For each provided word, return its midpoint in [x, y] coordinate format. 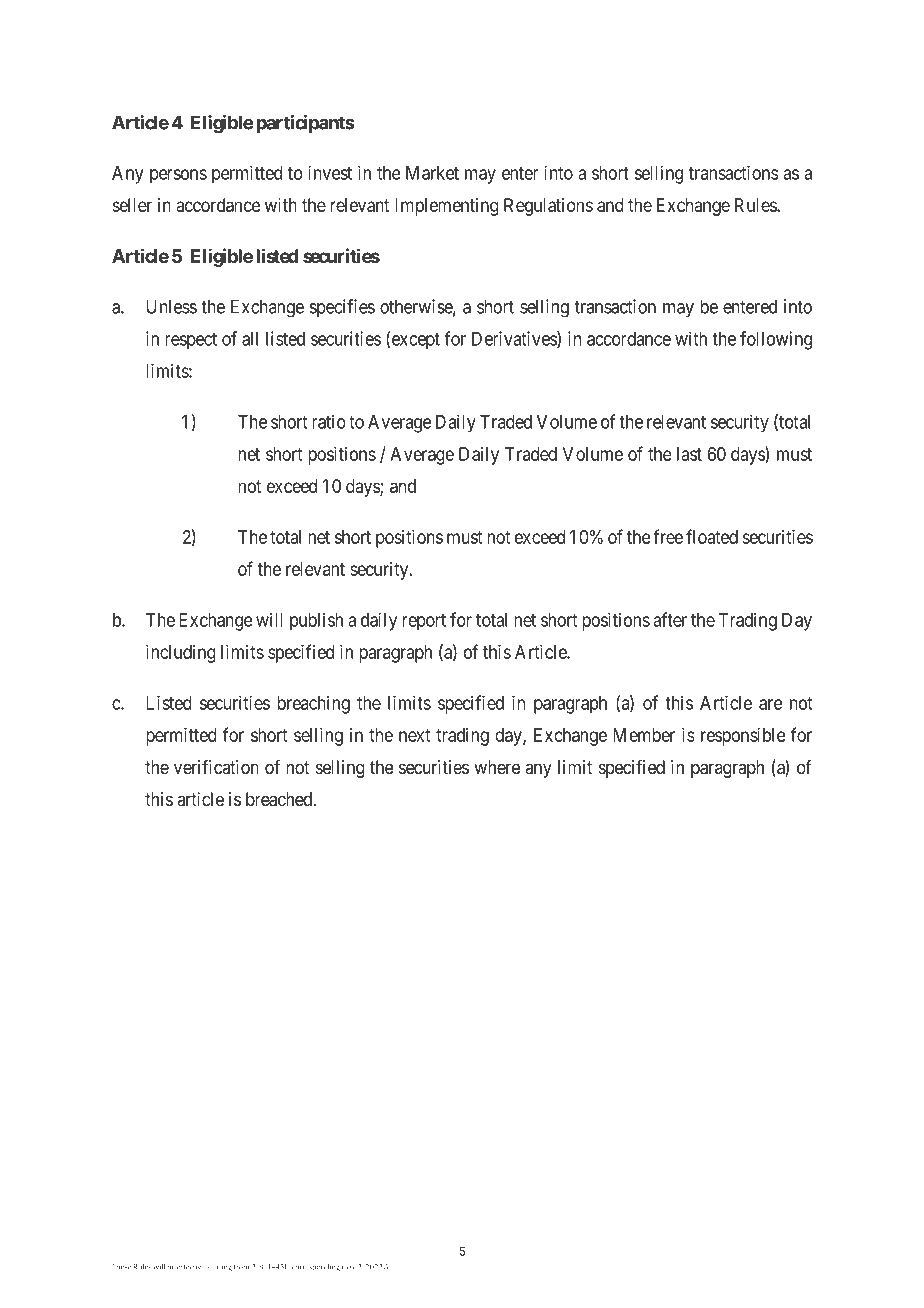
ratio [329, 421]
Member [644, 735]
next [414, 735]
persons [178, 176]
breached [280, 799]
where [497, 767]
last [689, 454]
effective [191, 1266]
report [424, 622]
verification [216, 767]
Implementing [447, 207]
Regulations [548, 207]
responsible [743, 737]
